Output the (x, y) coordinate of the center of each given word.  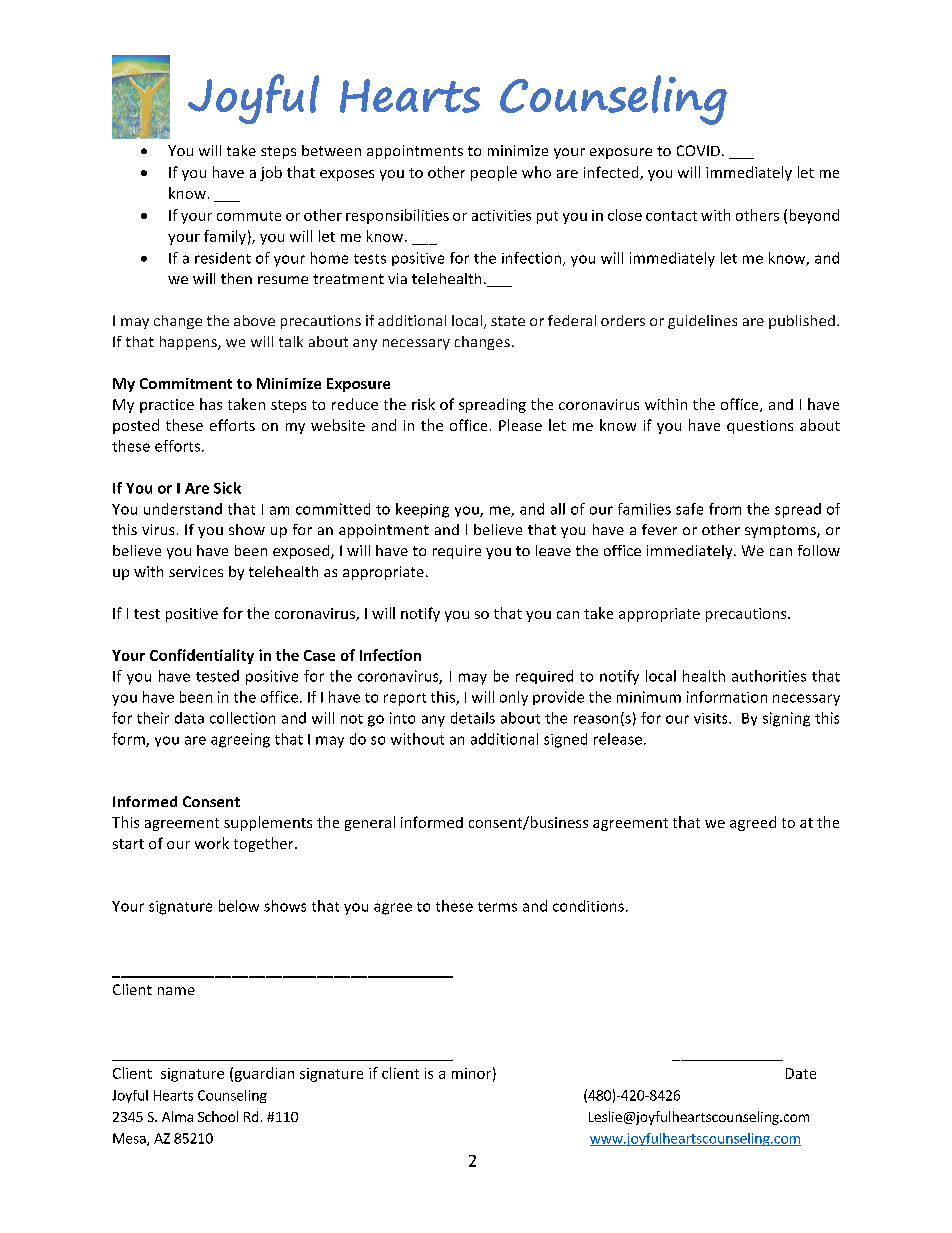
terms (497, 907)
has (211, 404)
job (271, 173)
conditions (588, 906)
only (514, 698)
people (494, 173)
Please (520, 425)
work (212, 843)
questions (760, 427)
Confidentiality (202, 656)
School (218, 1116)
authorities (769, 676)
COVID (698, 150)
